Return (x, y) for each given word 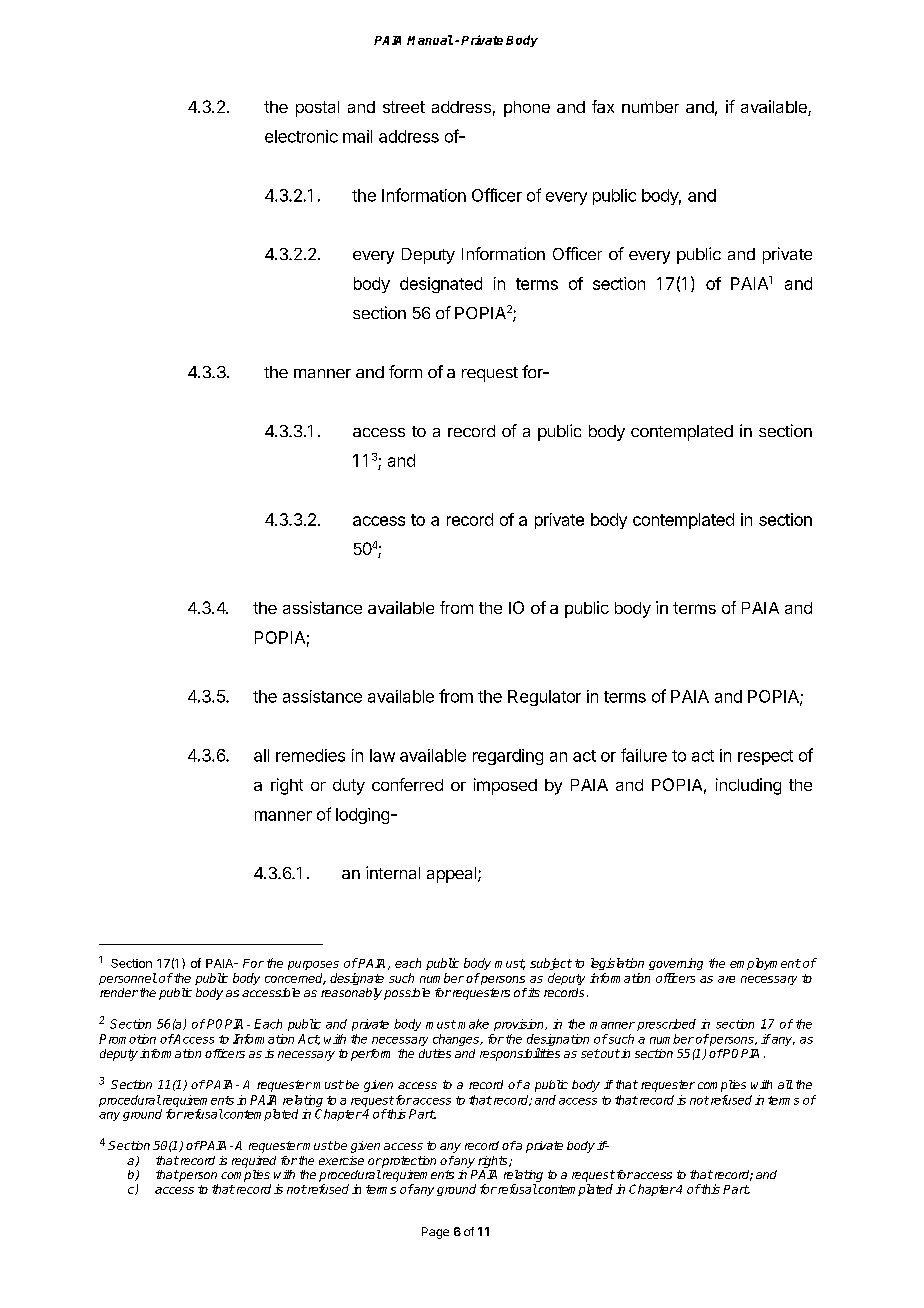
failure (644, 755)
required (254, 1162)
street (404, 107)
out (609, 1053)
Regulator (544, 698)
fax (603, 106)
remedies (310, 755)
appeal (453, 875)
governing (676, 964)
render (119, 992)
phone (527, 109)
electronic (301, 136)
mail (357, 136)
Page (435, 1233)
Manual (430, 40)
